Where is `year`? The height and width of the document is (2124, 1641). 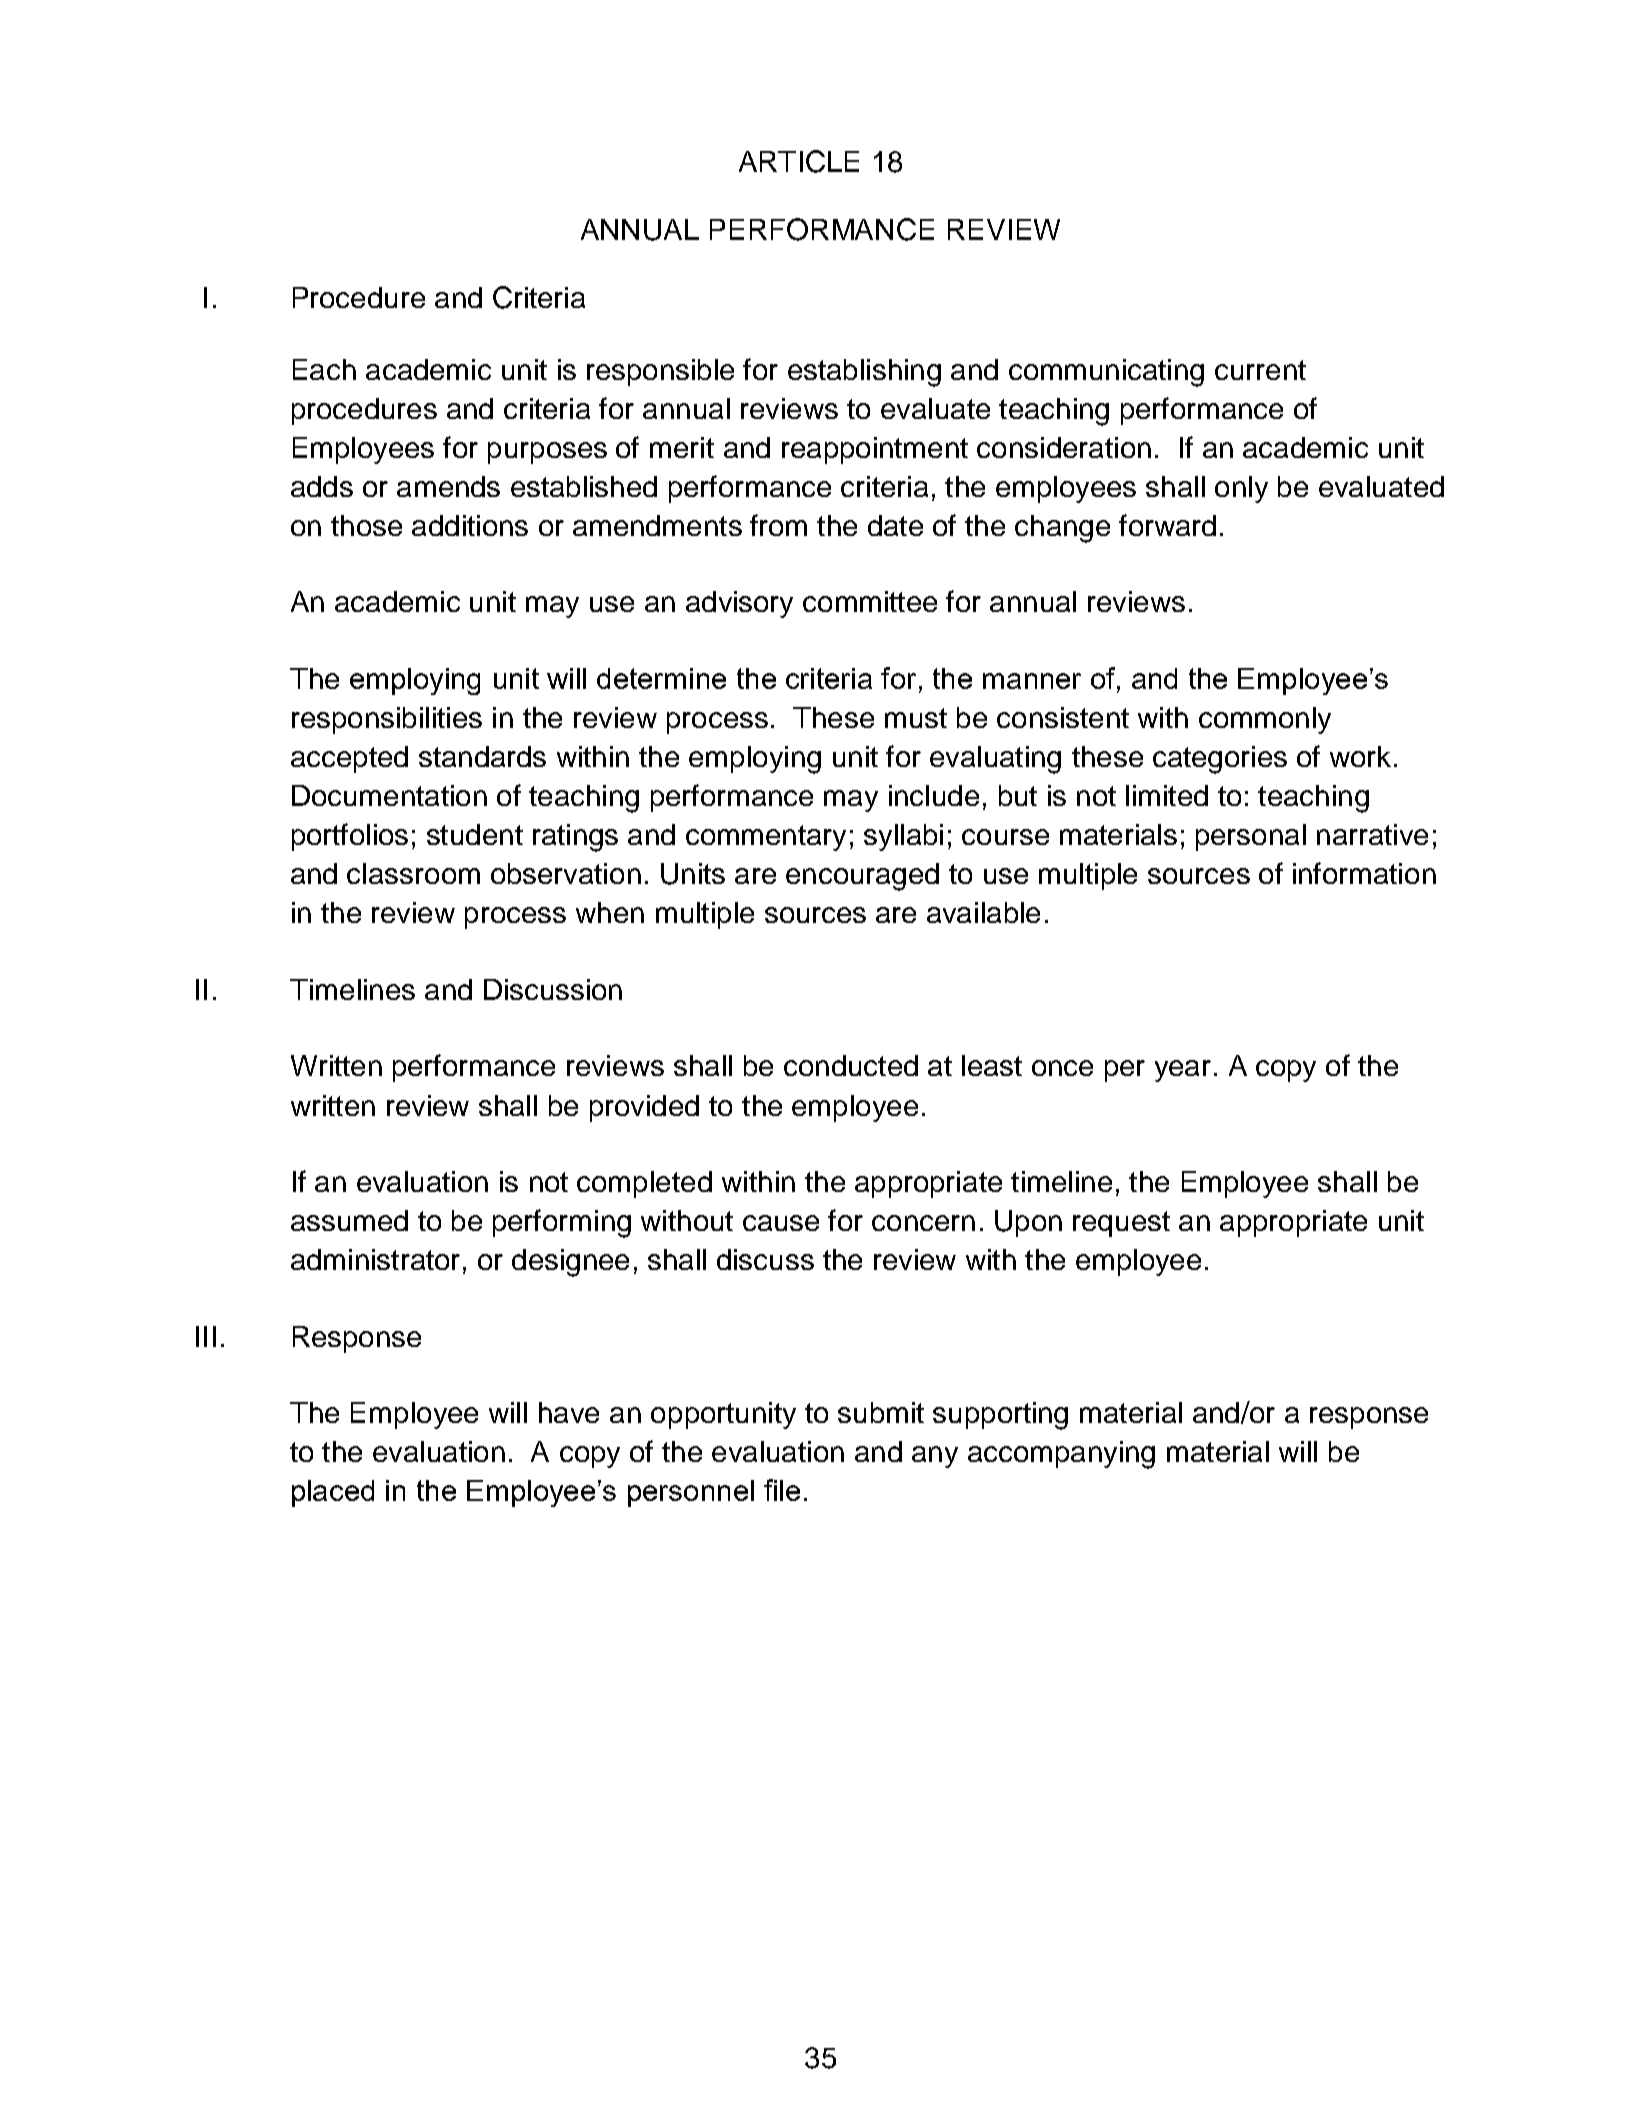
year is located at coordinates (1183, 1071).
